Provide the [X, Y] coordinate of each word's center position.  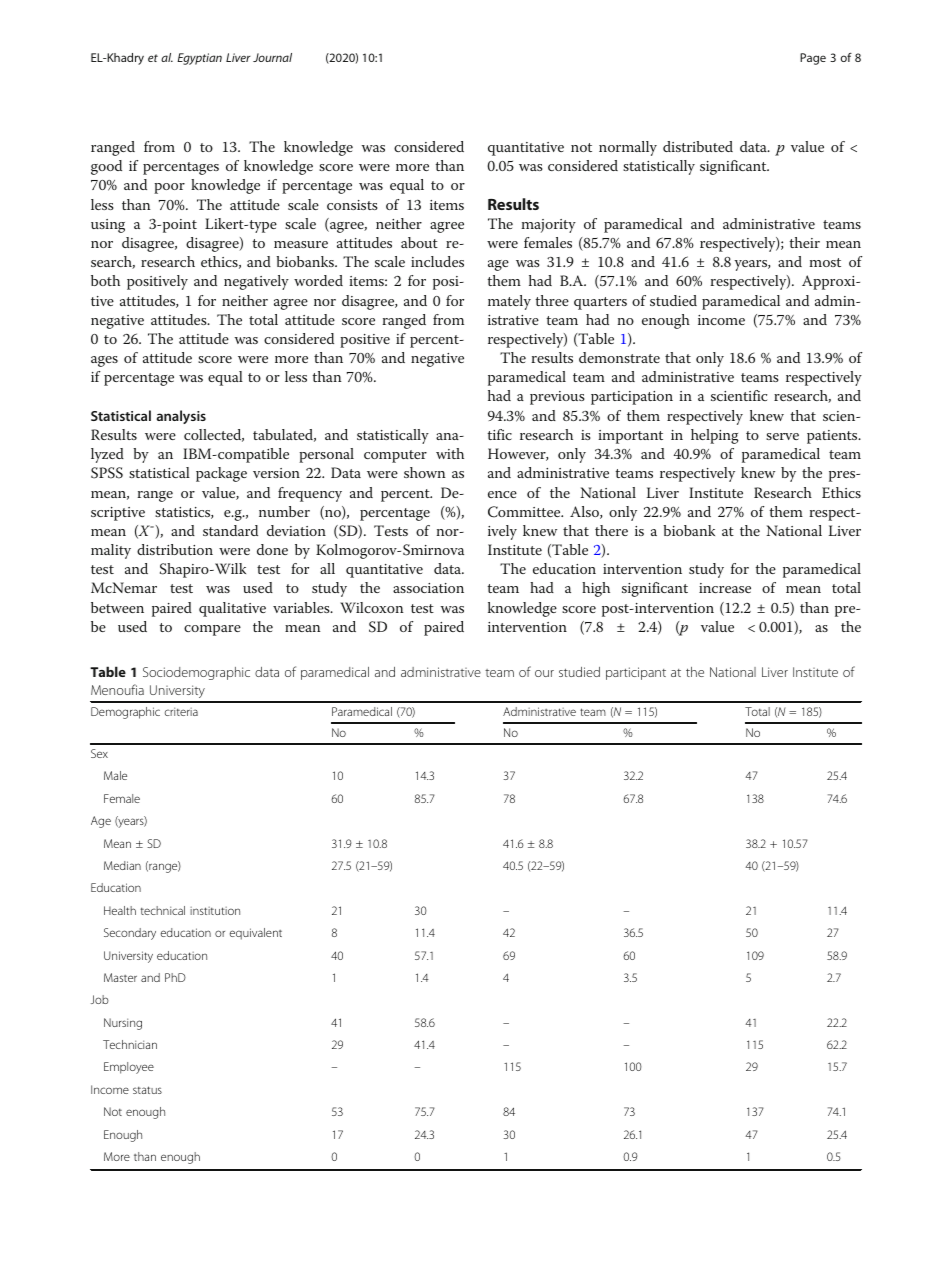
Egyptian [199, 59]
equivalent [256, 934]
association [428, 588]
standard [230, 530]
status [147, 1090]
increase [725, 588]
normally [628, 148]
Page [813, 59]
